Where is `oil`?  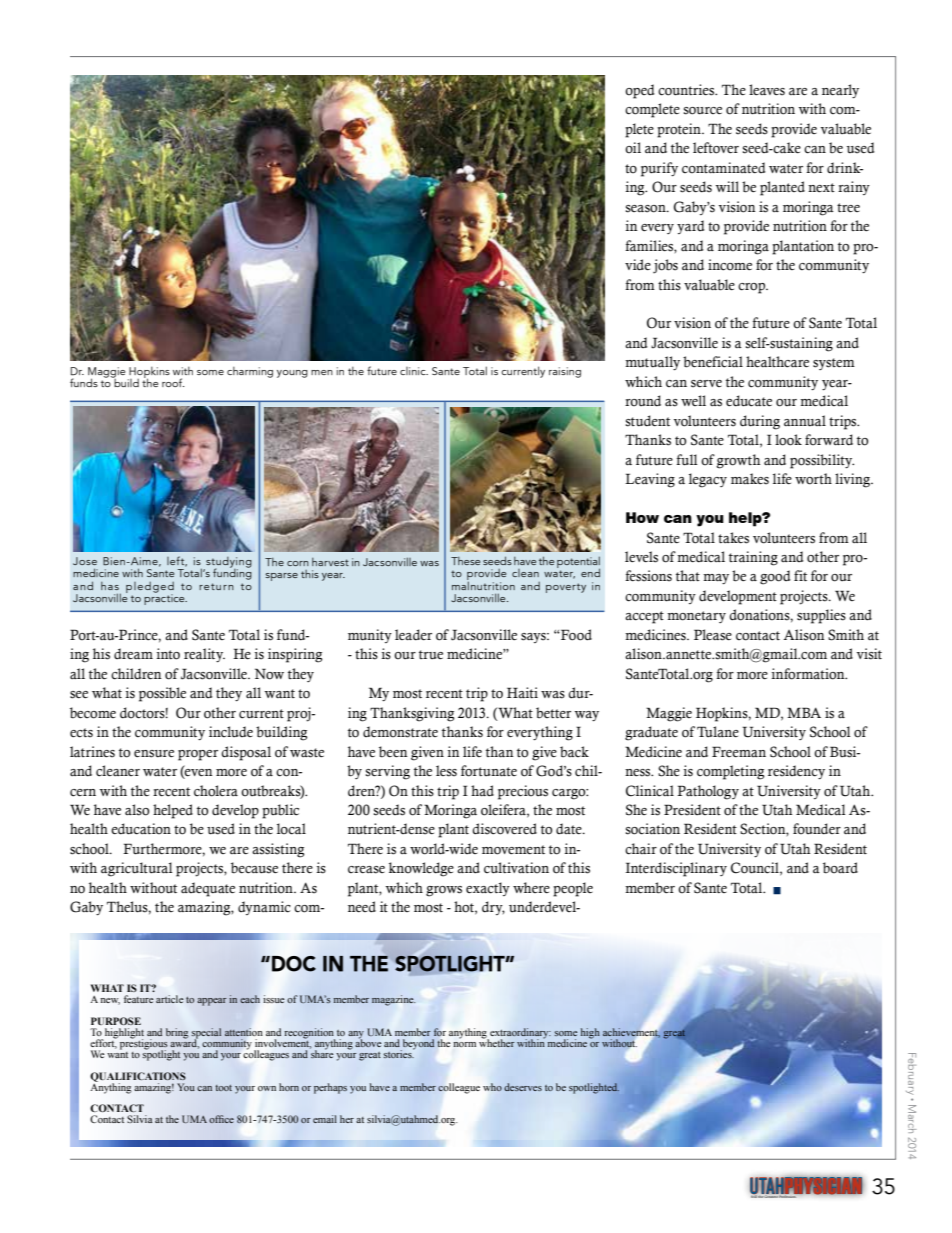
oil is located at coordinates (633, 148).
